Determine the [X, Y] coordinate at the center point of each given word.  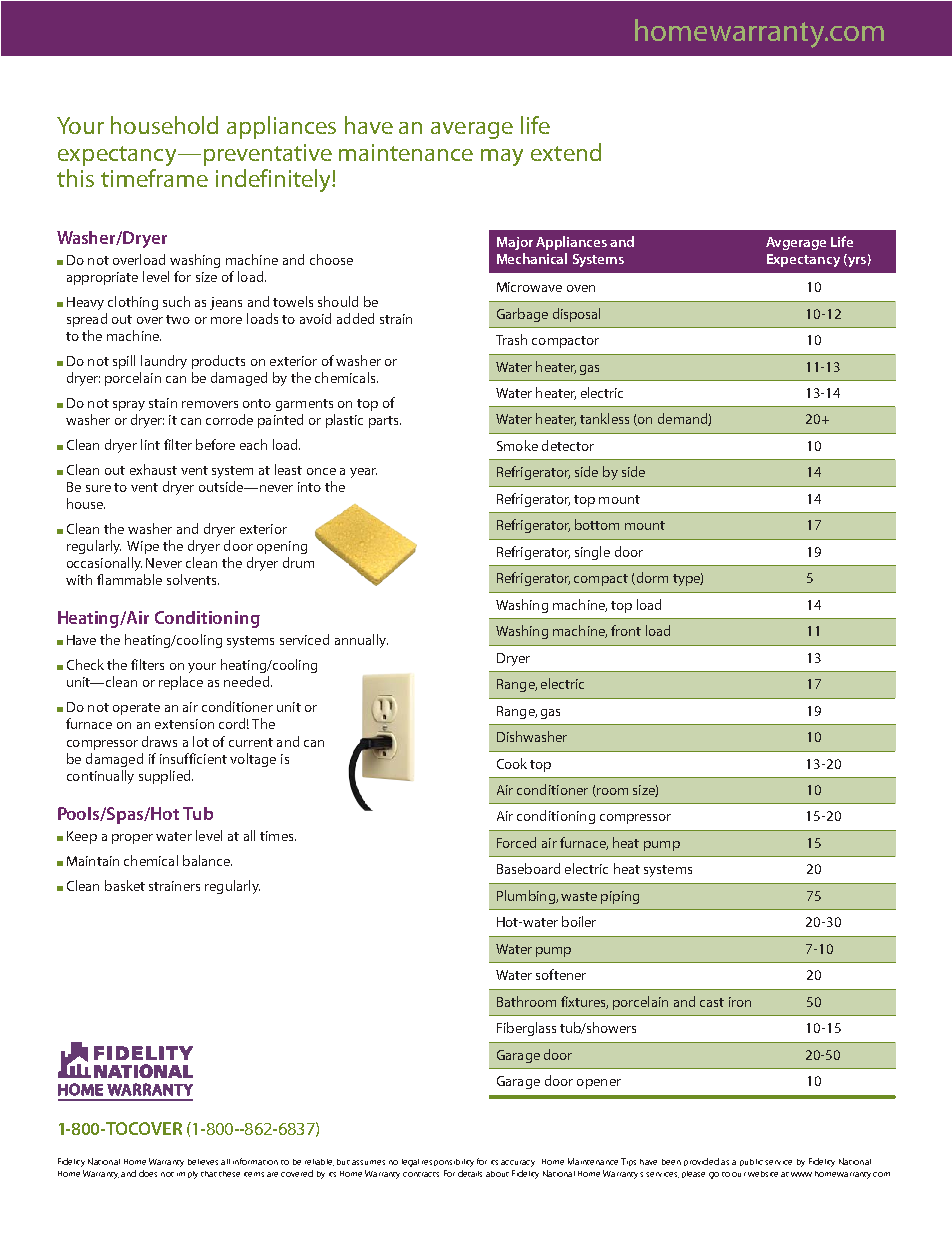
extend [566, 152]
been [671, 1162]
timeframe [154, 178]
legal [410, 1163]
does [148, 1173]
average [472, 130]
